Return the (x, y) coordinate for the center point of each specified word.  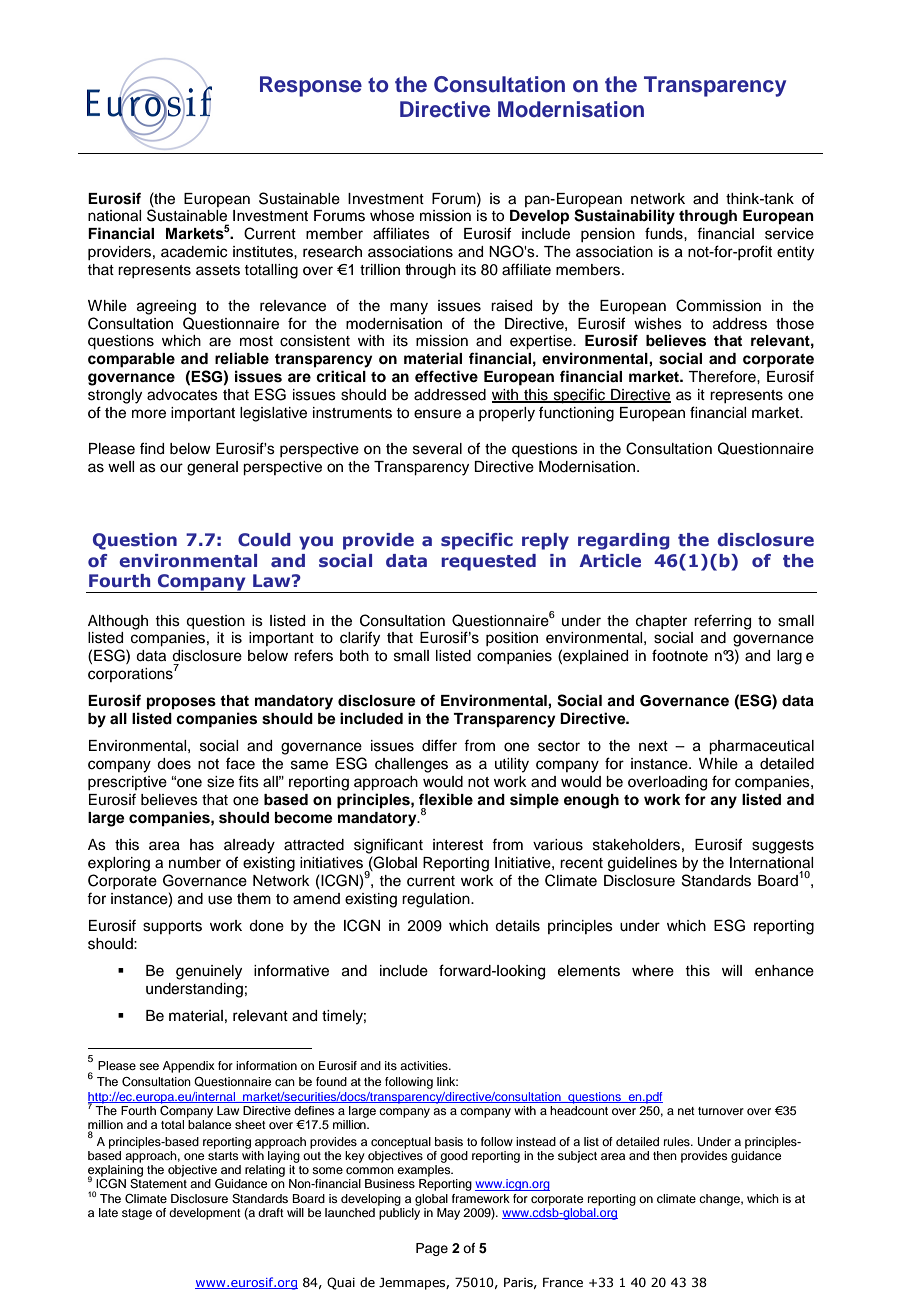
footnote (680, 655)
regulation (437, 900)
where (653, 971)
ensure (437, 414)
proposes (181, 703)
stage (137, 1214)
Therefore (723, 376)
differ (439, 745)
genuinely (209, 972)
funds (665, 233)
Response (311, 86)
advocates (182, 395)
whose (392, 216)
